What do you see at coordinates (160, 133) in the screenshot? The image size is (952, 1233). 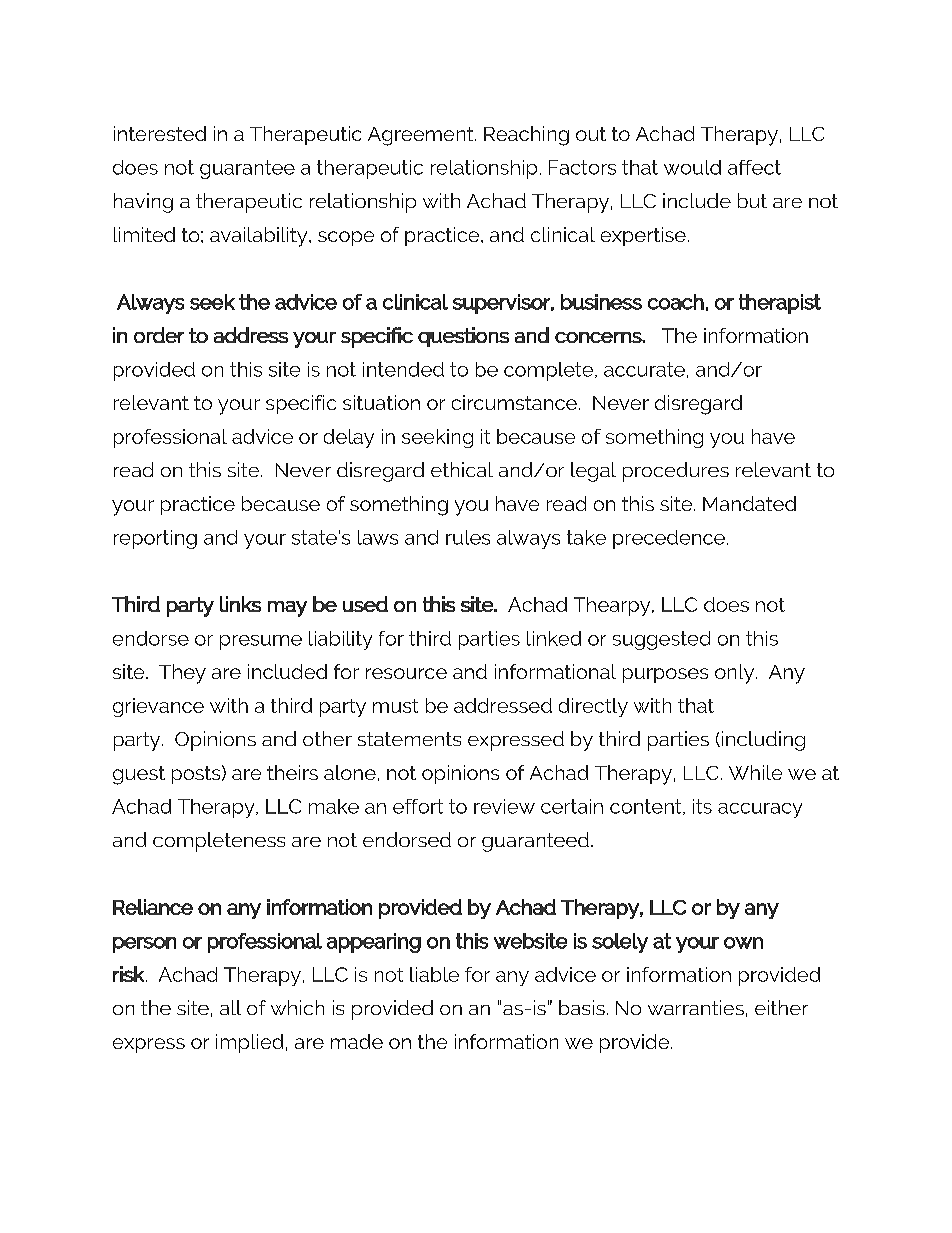 I see `interested` at bounding box center [160, 133].
